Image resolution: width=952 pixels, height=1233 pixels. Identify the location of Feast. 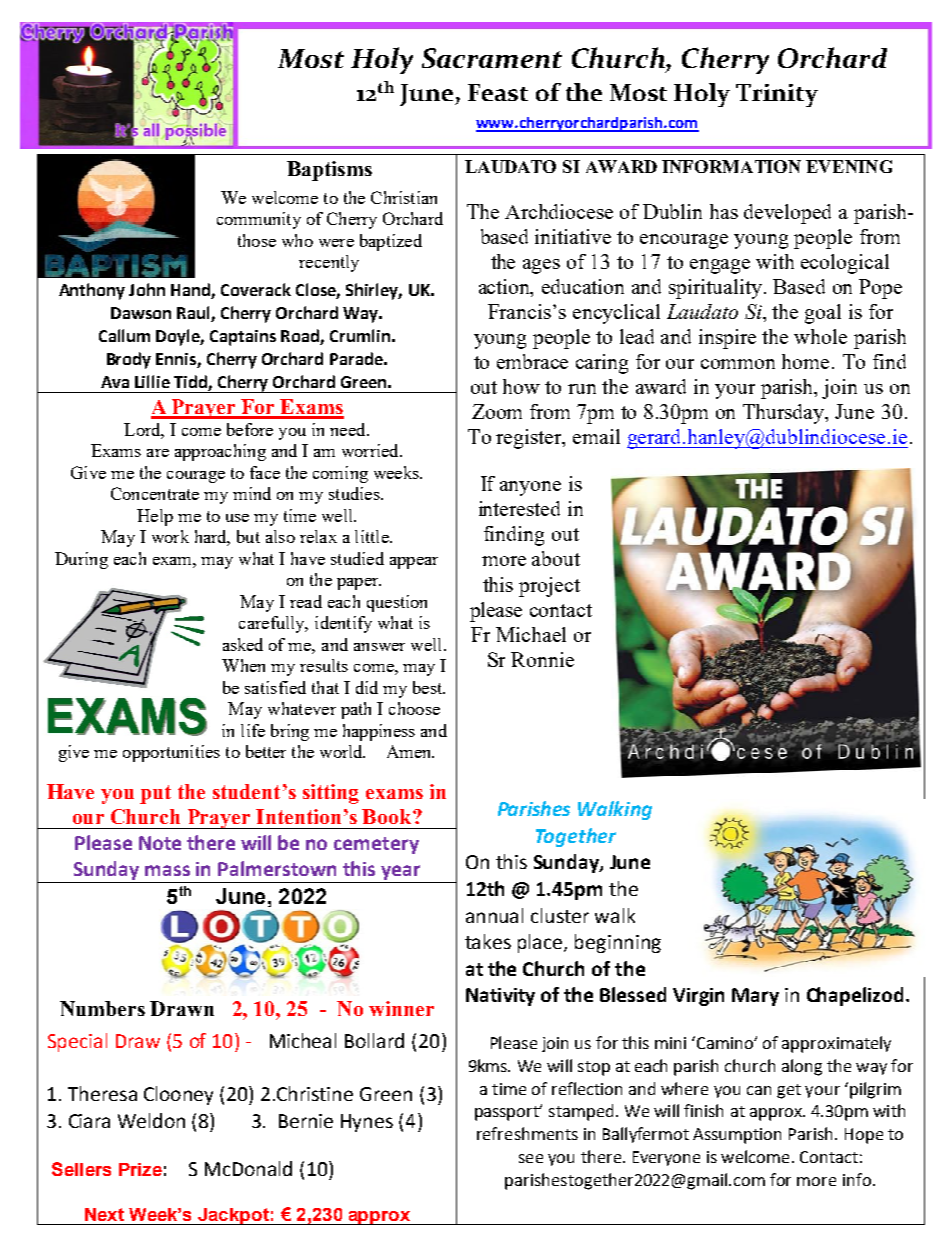
(498, 92).
